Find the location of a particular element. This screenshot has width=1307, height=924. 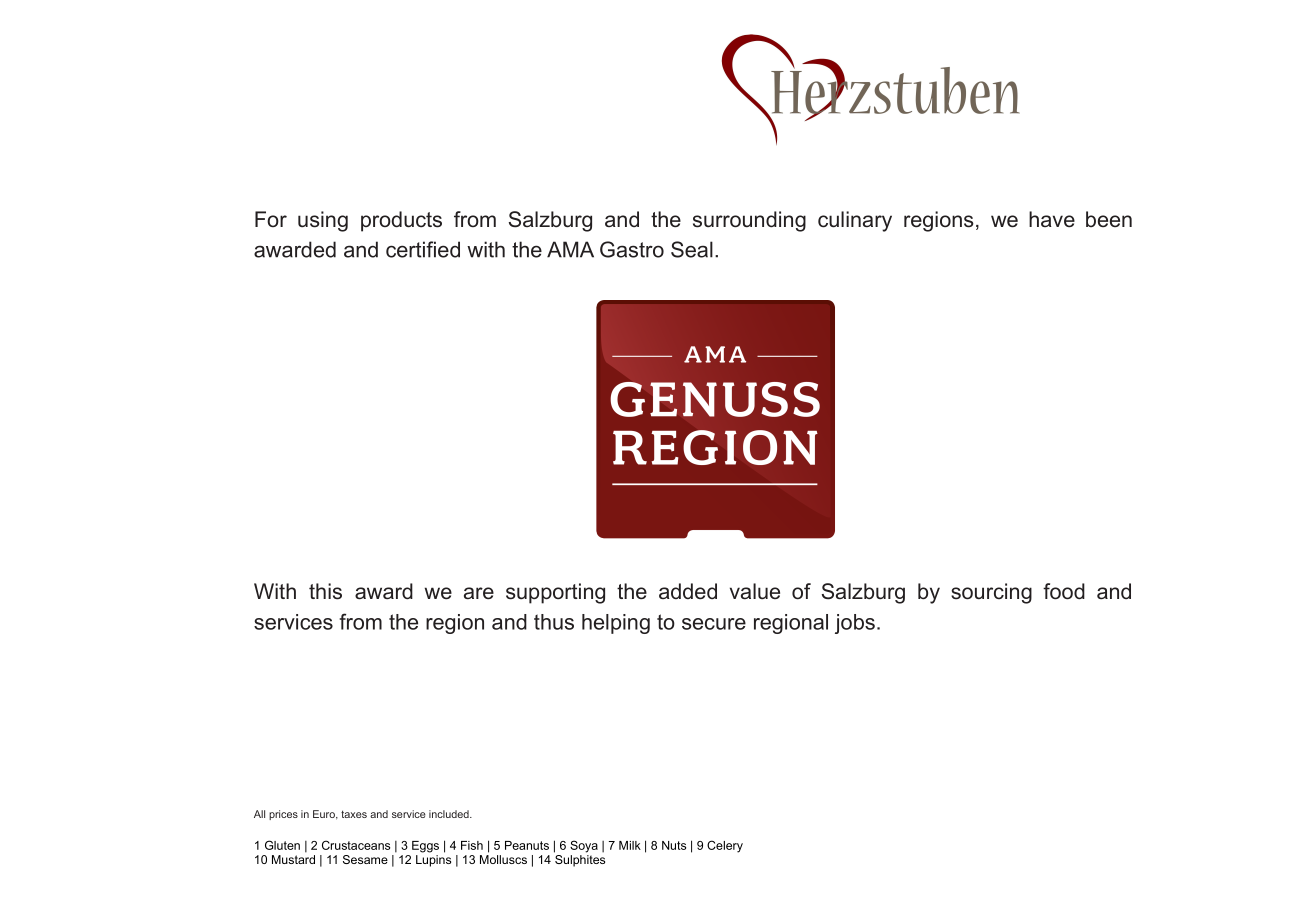

secure is located at coordinates (714, 624).
